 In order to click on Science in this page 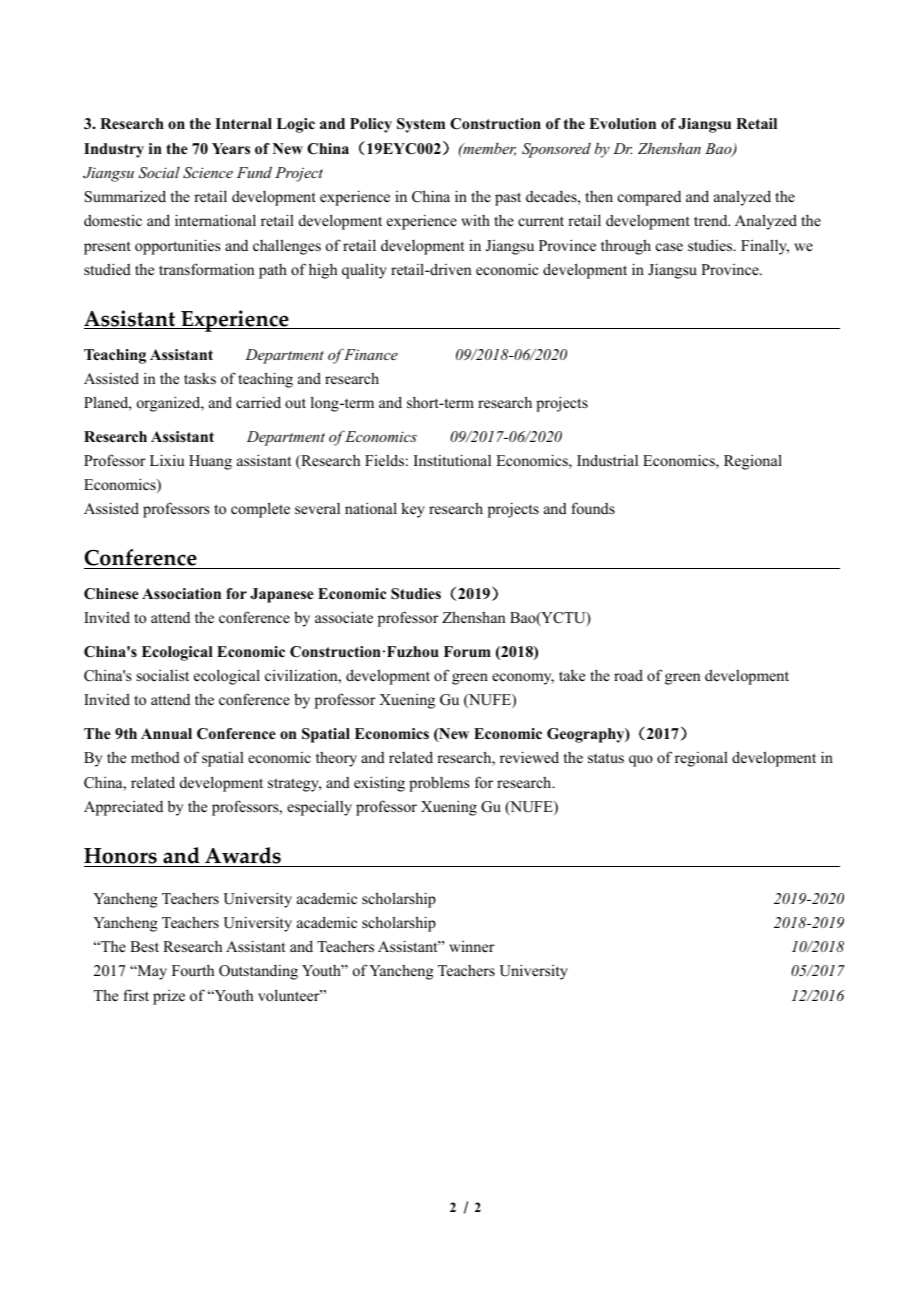, I will do `click(208, 173)`.
